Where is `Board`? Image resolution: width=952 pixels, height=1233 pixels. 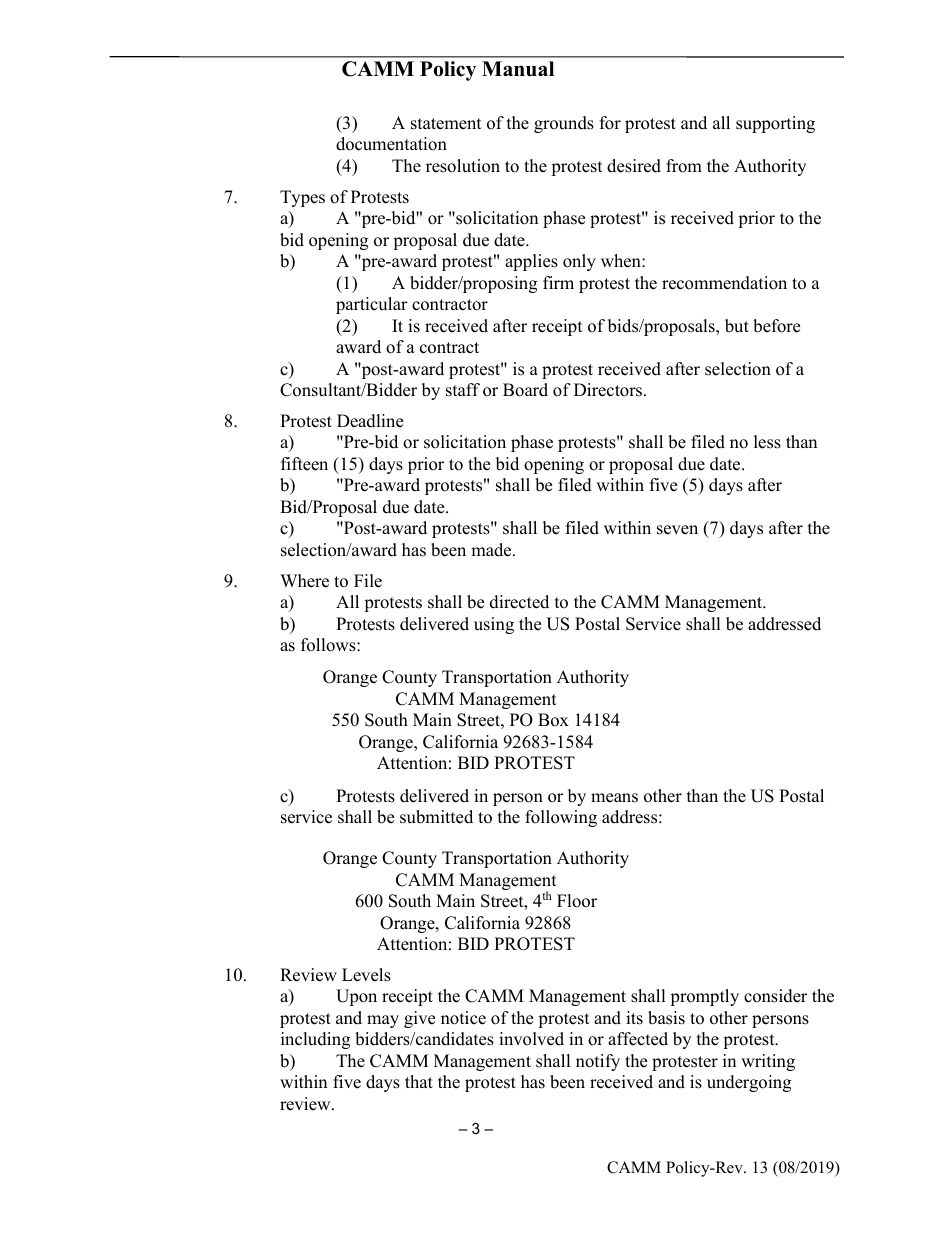
Board is located at coordinates (525, 390).
